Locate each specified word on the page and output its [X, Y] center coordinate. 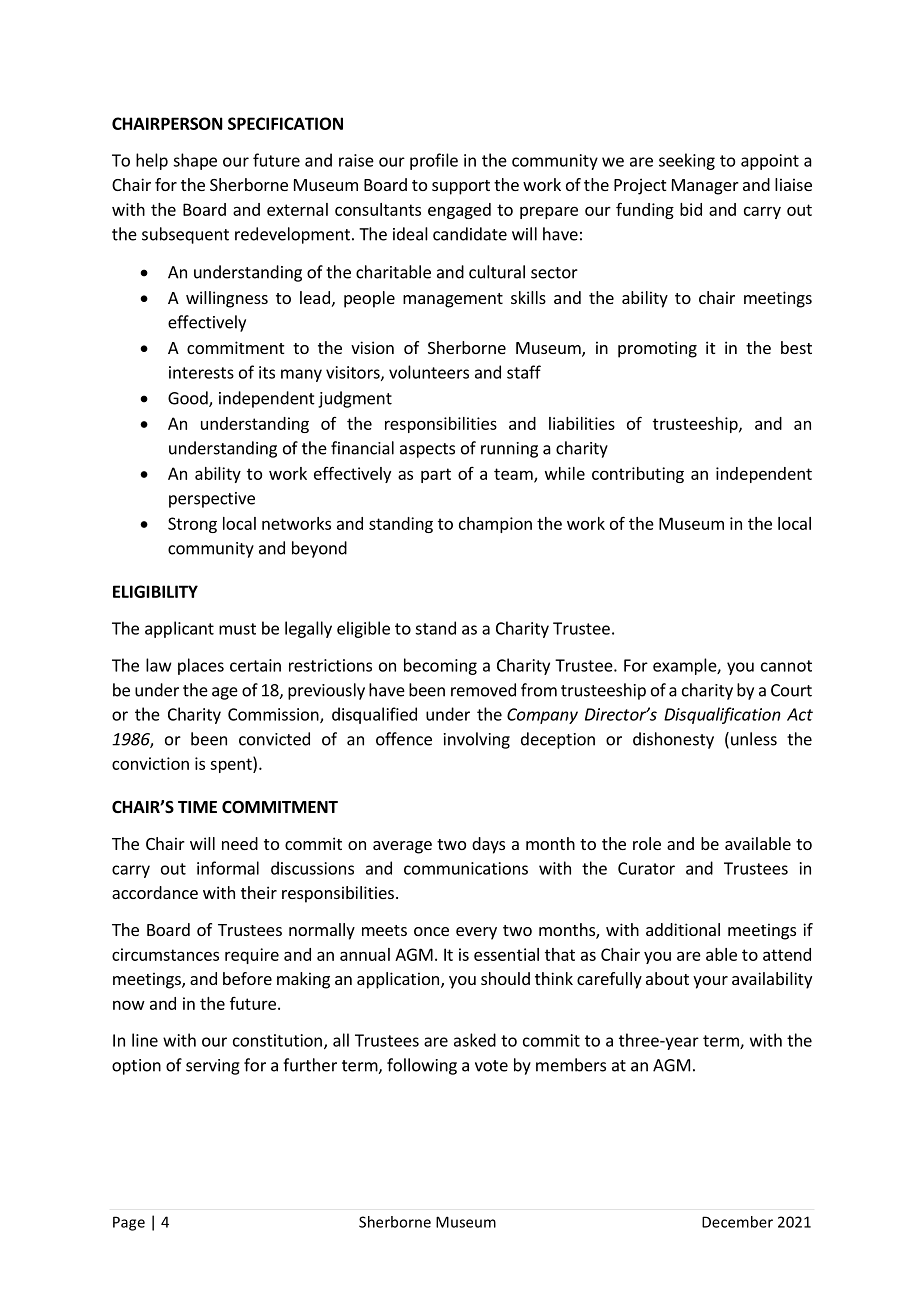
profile [434, 161]
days [488, 845]
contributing [638, 475]
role [647, 843]
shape [195, 161]
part [436, 475]
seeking [687, 161]
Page [129, 1223]
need [240, 843]
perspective [212, 500]
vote [491, 1066]
